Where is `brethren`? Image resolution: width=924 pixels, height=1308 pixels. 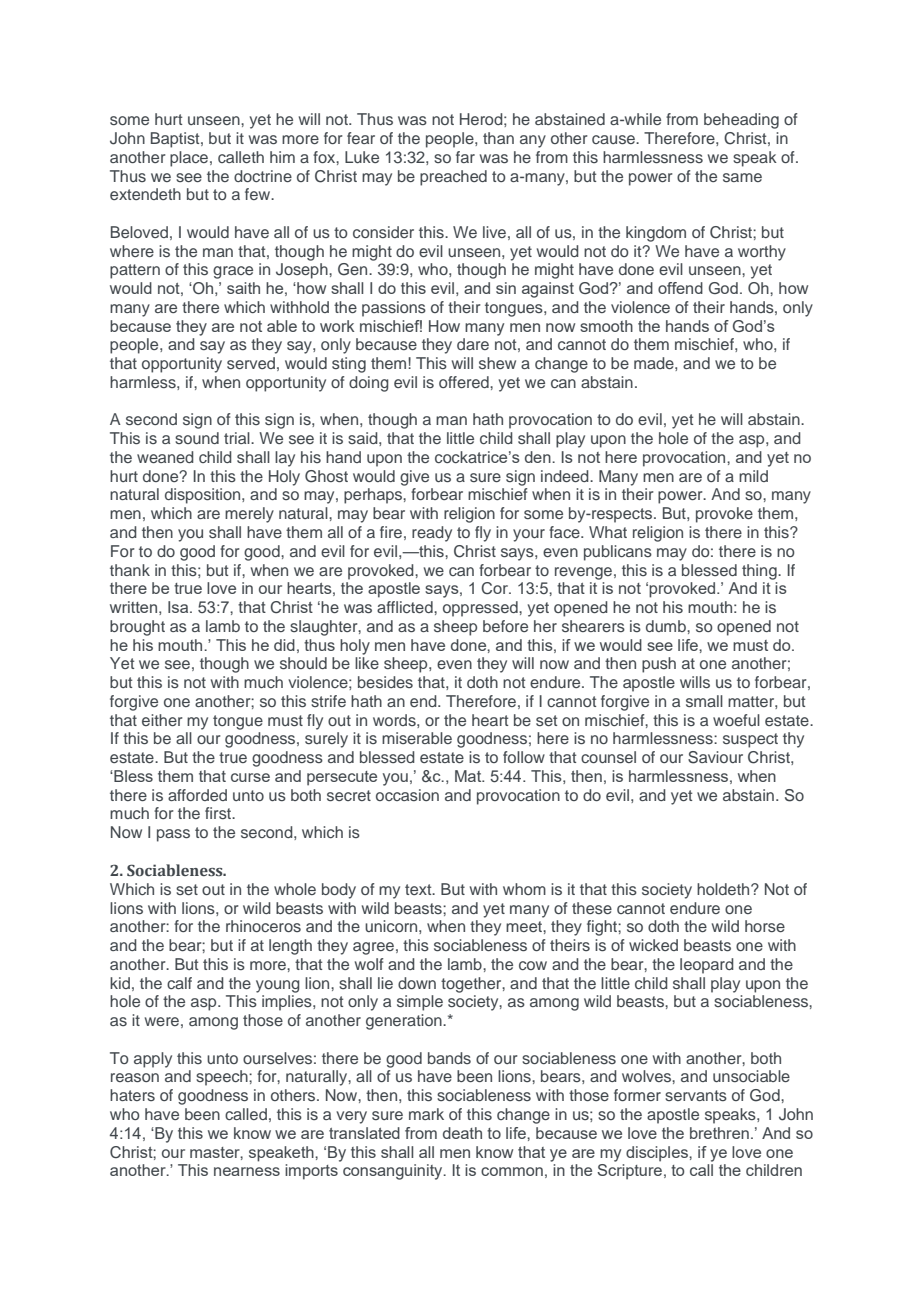
brethren is located at coordinates (719, 1133).
